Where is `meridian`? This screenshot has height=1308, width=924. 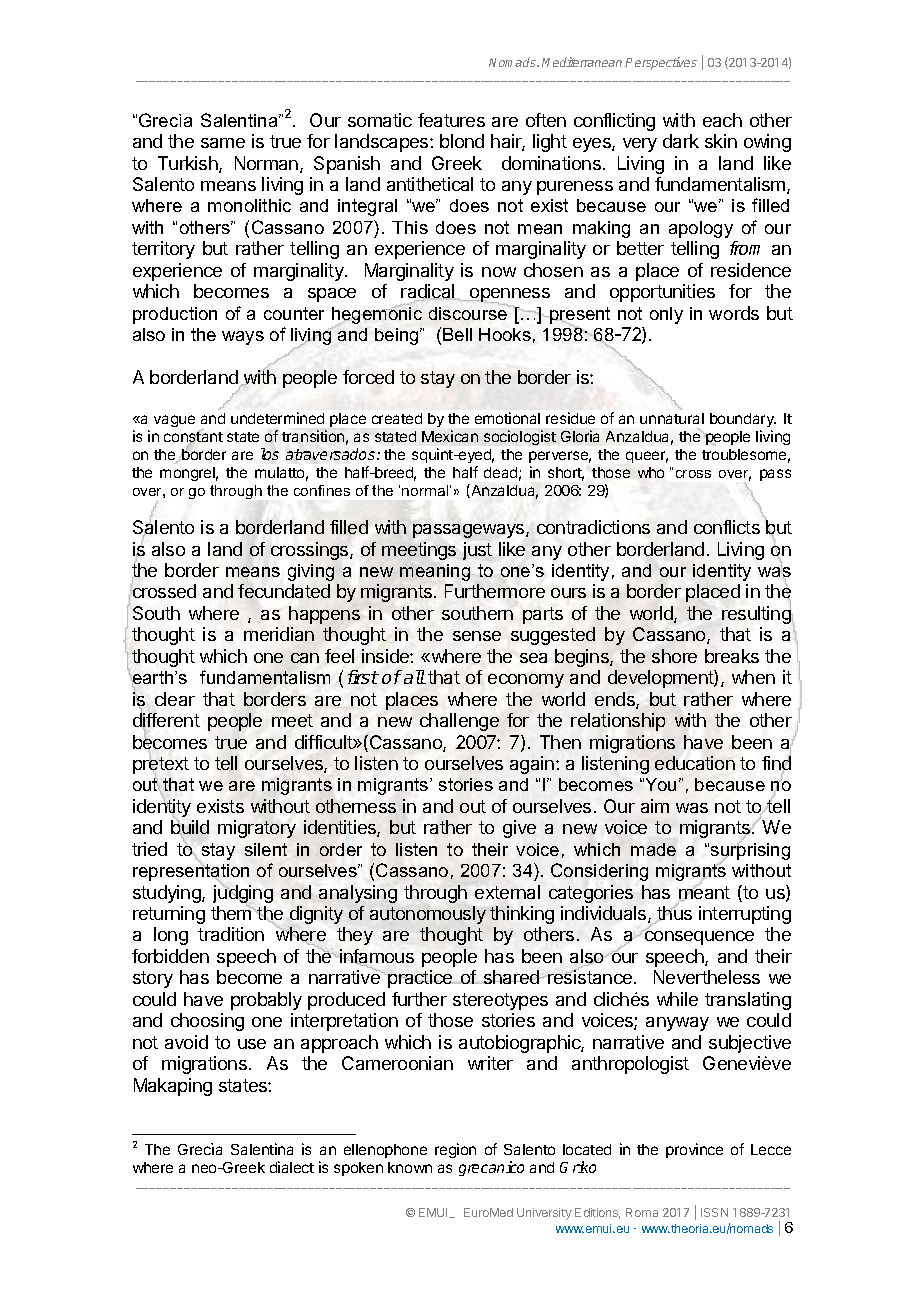
meridian is located at coordinates (279, 634).
